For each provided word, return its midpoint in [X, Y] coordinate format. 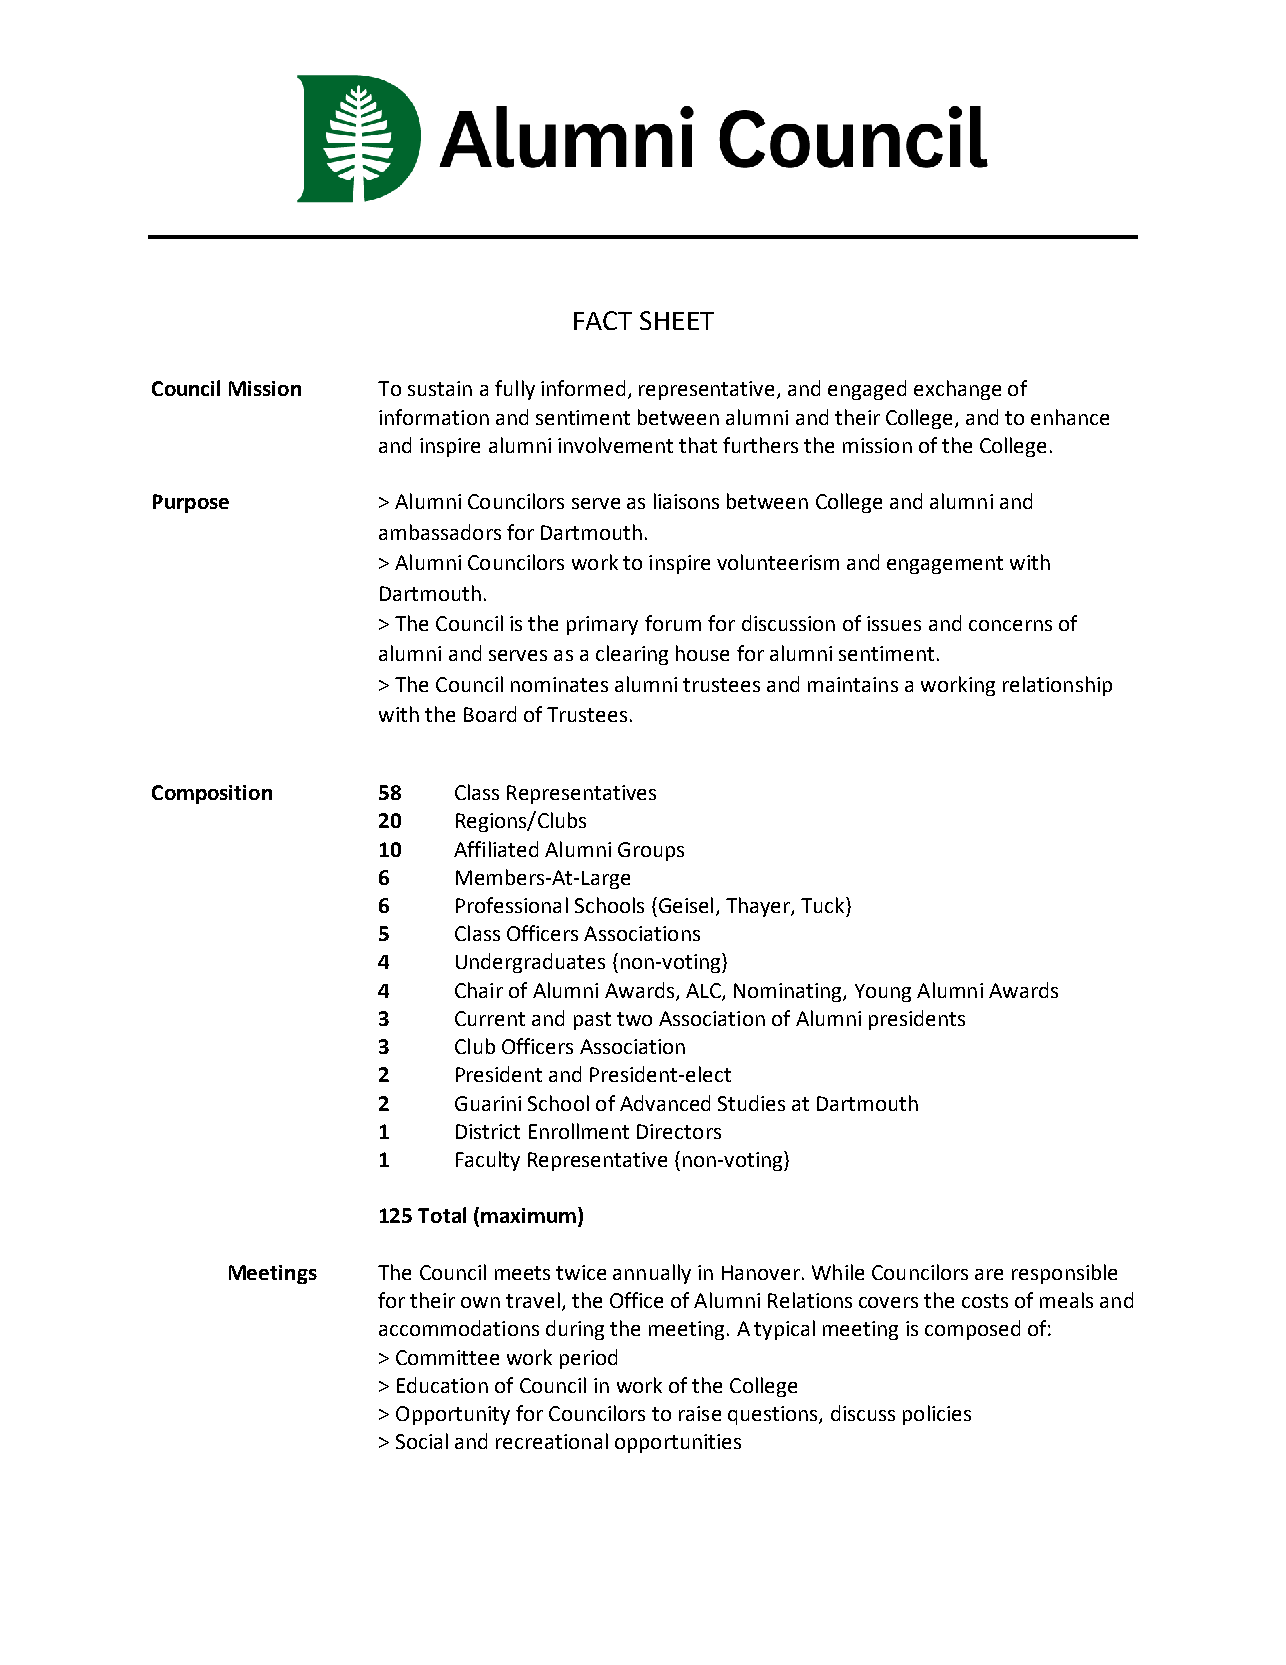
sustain [440, 388]
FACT [603, 320]
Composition [212, 794]
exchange [957, 390]
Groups [651, 851]
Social [422, 1441]
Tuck [824, 905]
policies [937, 1415]
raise [700, 1413]
